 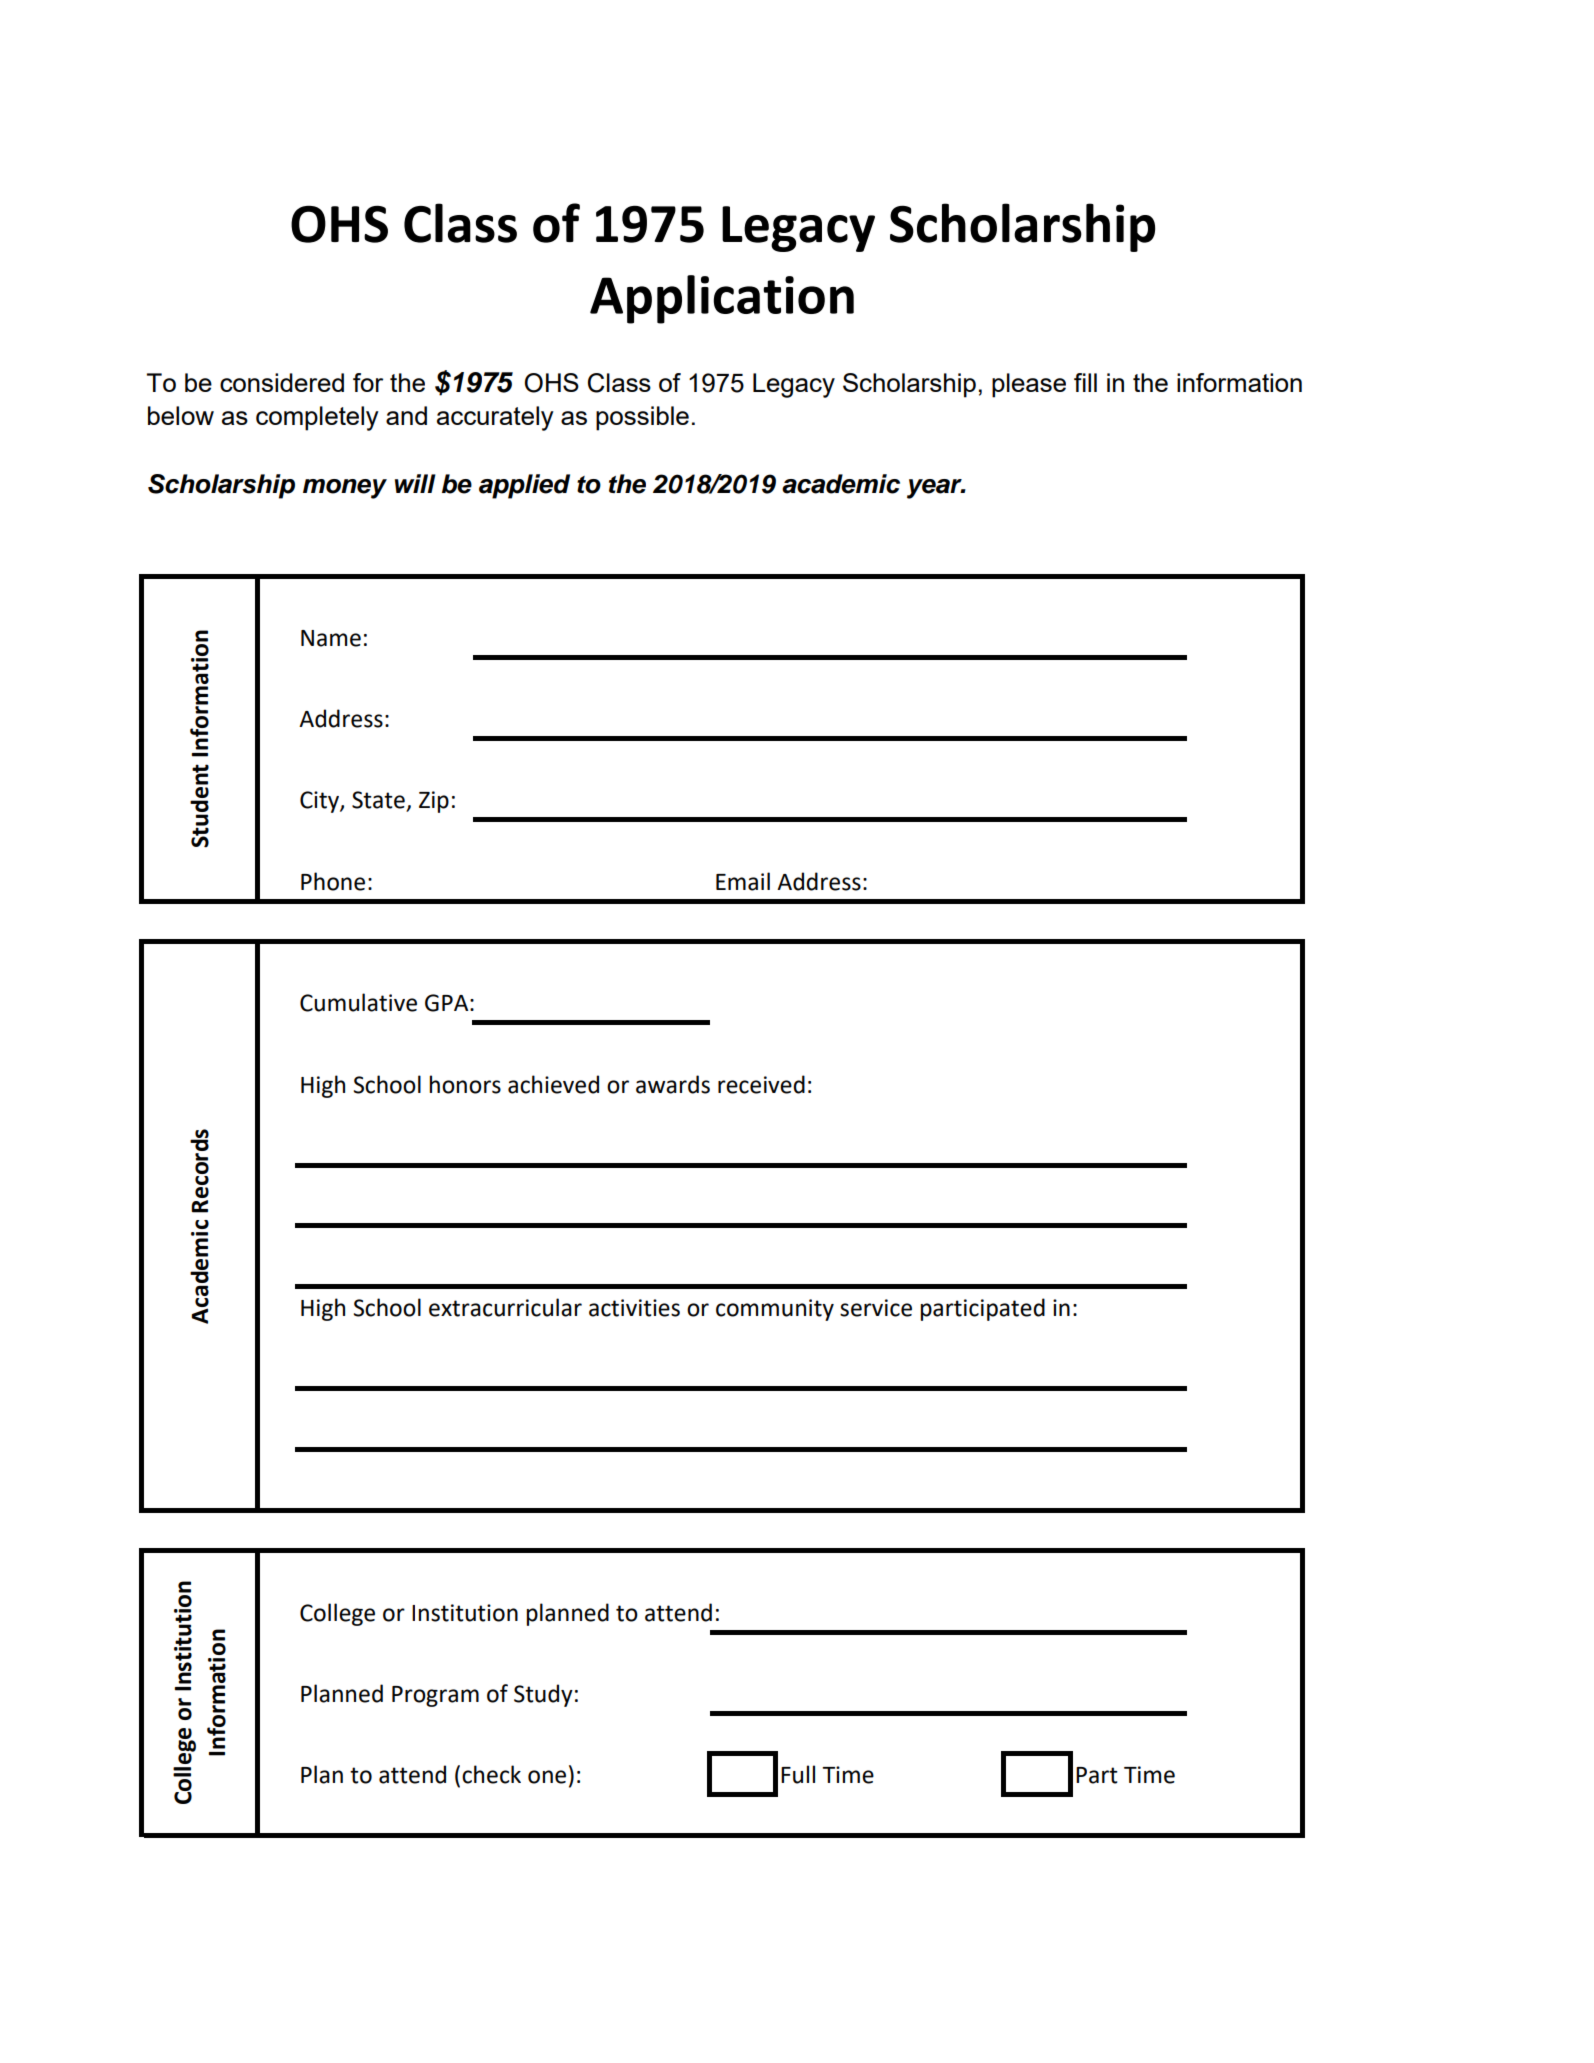 What do you see at coordinates (379, 801) in the document?
I see `State` at bounding box center [379, 801].
